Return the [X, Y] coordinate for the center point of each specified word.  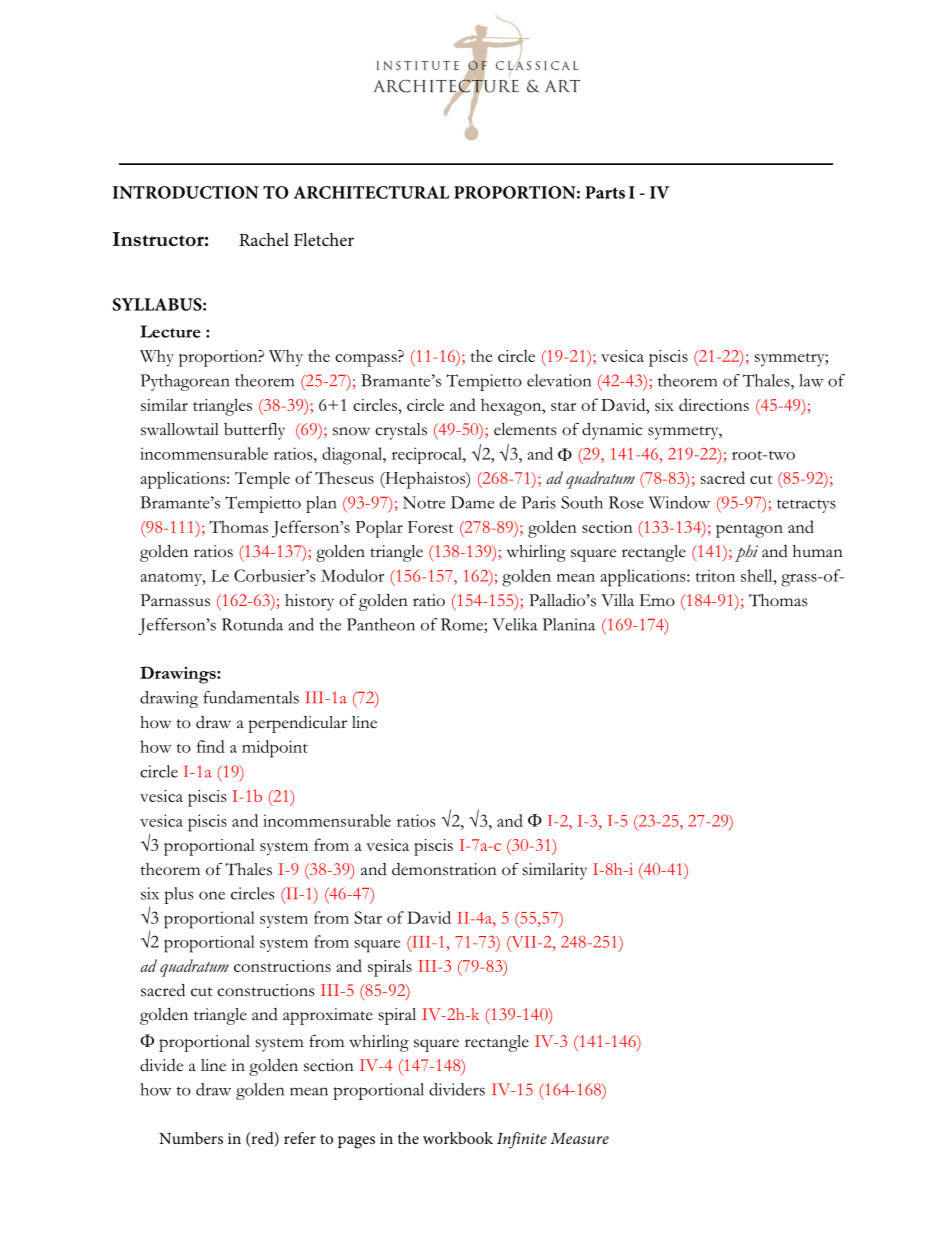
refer [300, 1138]
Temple [262, 480]
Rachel [264, 239]
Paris [538, 502]
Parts [605, 192]
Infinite [522, 1140]
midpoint [275, 749]
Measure [579, 1138]
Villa [617, 600]
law [811, 380]
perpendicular [297, 724]
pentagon [749, 531]
